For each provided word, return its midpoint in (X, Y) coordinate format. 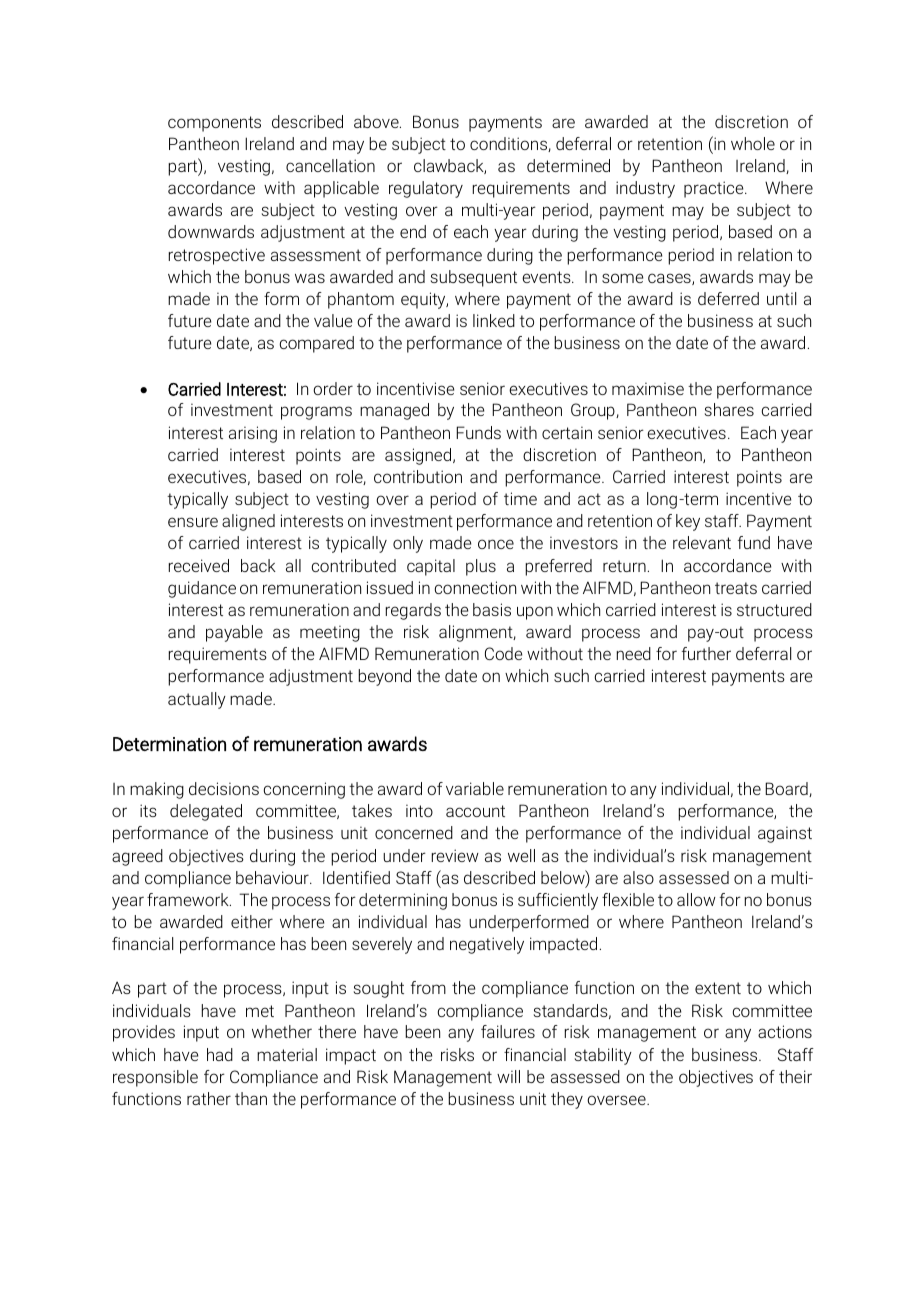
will (508, 1076)
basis (492, 609)
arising (253, 434)
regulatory (426, 189)
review (455, 855)
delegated (206, 812)
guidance (202, 589)
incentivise (415, 388)
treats (736, 588)
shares (729, 409)
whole (753, 143)
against (785, 834)
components (214, 124)
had (220, 1054)
